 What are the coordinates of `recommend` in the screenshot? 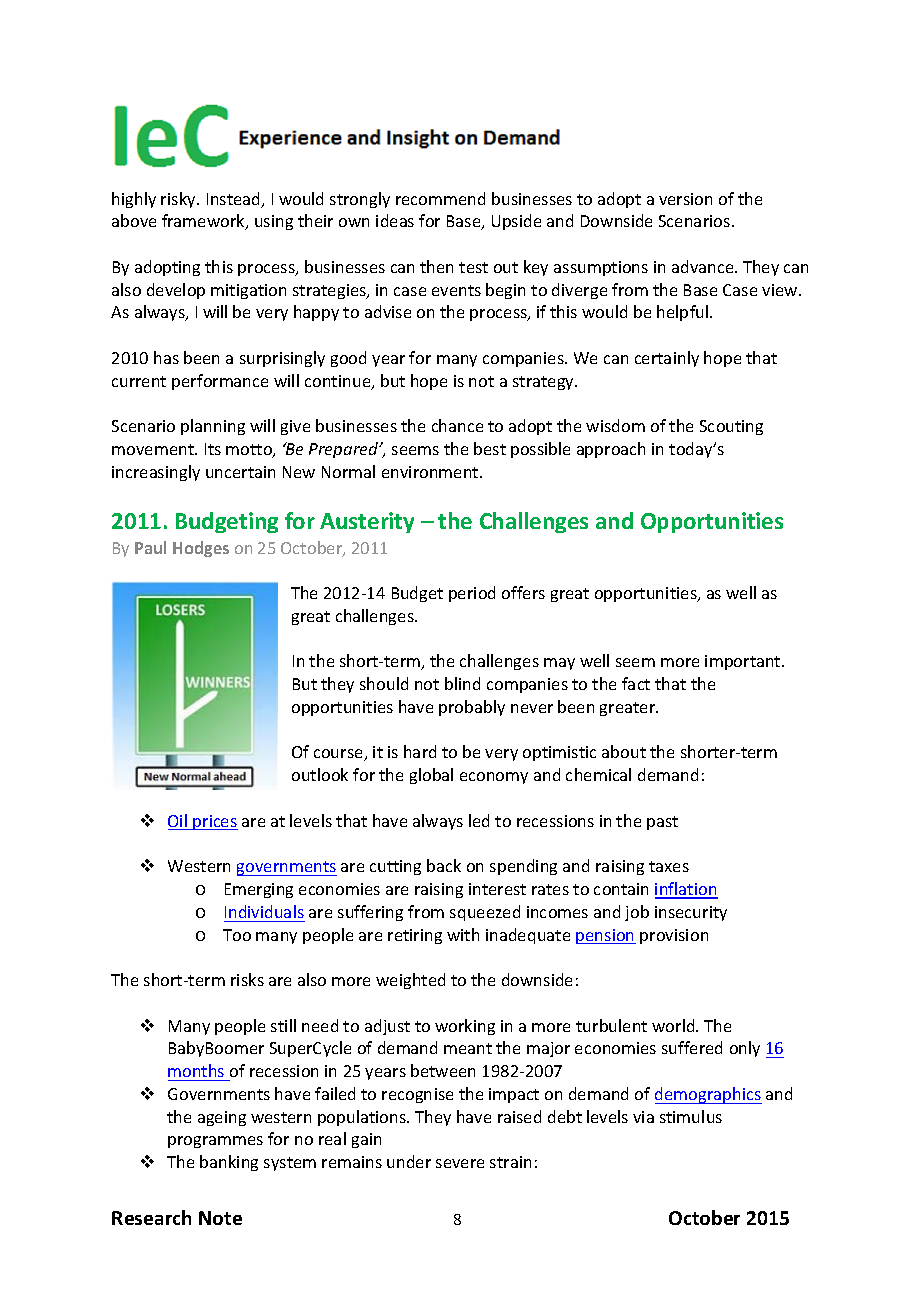 It's located at (440, 198).
